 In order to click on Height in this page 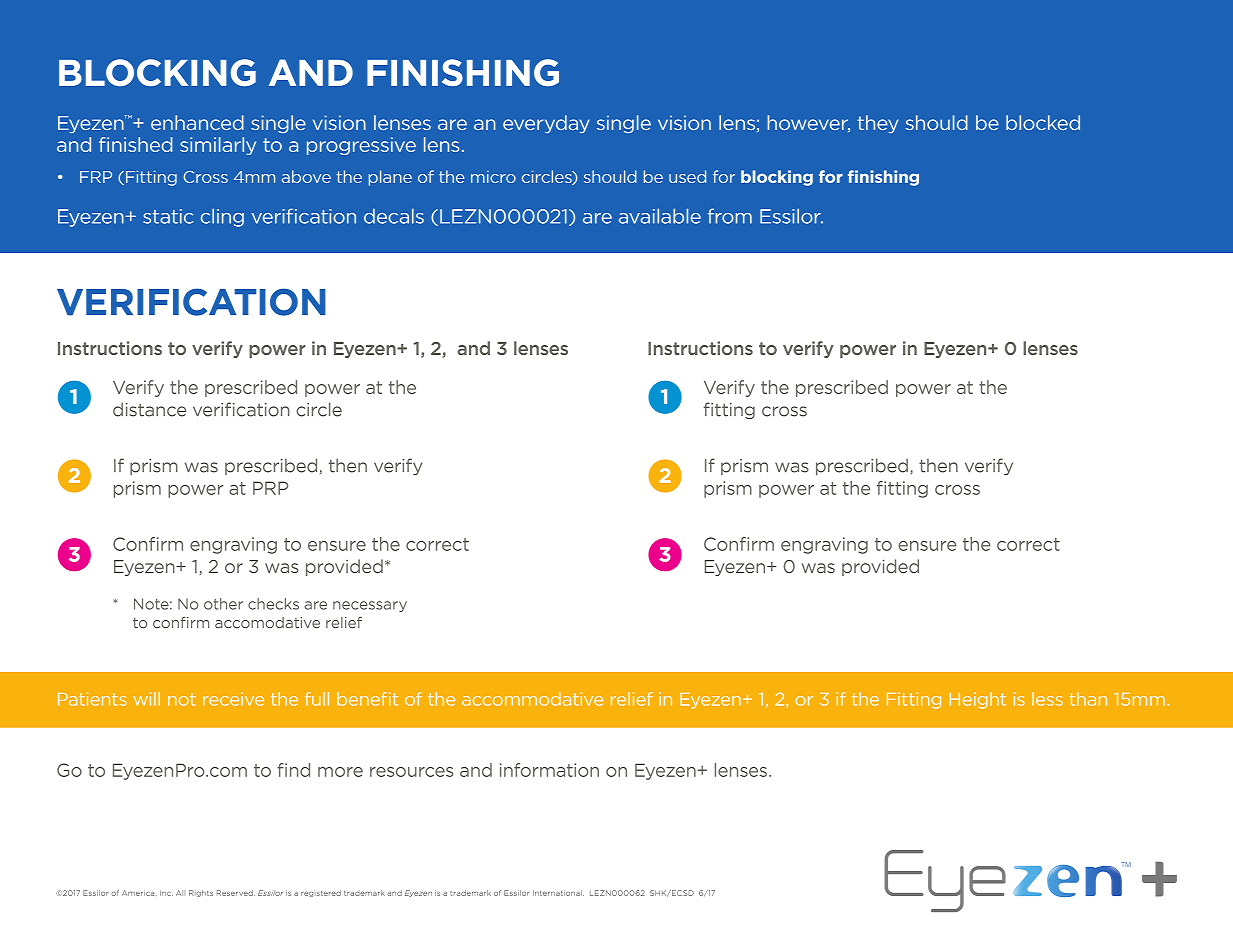, I will do `click(978, 700)`.
